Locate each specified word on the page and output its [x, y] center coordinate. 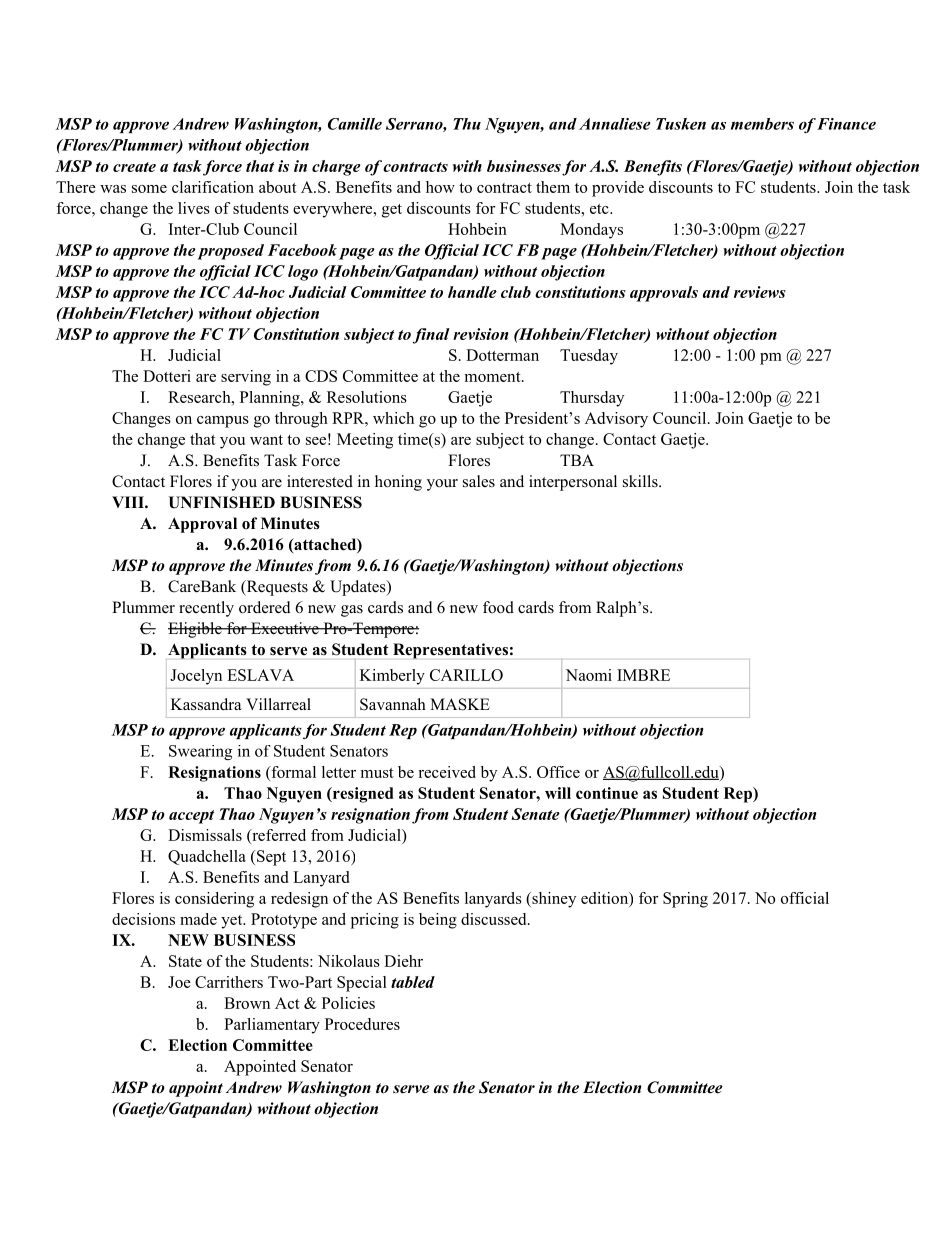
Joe [179, 982]
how [440, 187]
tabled [413, 982]
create [134, 167]
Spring [685, 900]
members [762, 124]
